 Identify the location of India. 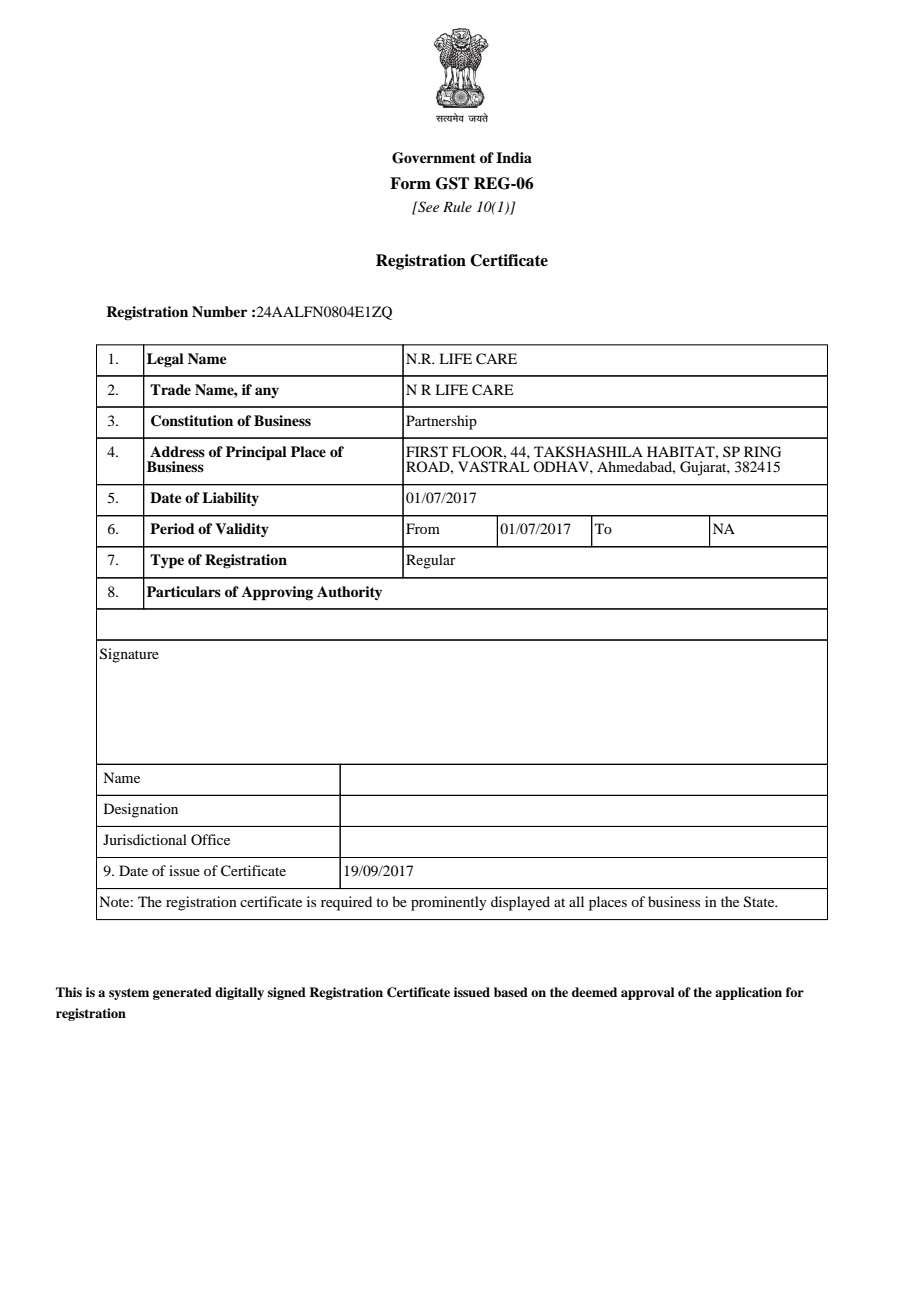
(514, 157).
